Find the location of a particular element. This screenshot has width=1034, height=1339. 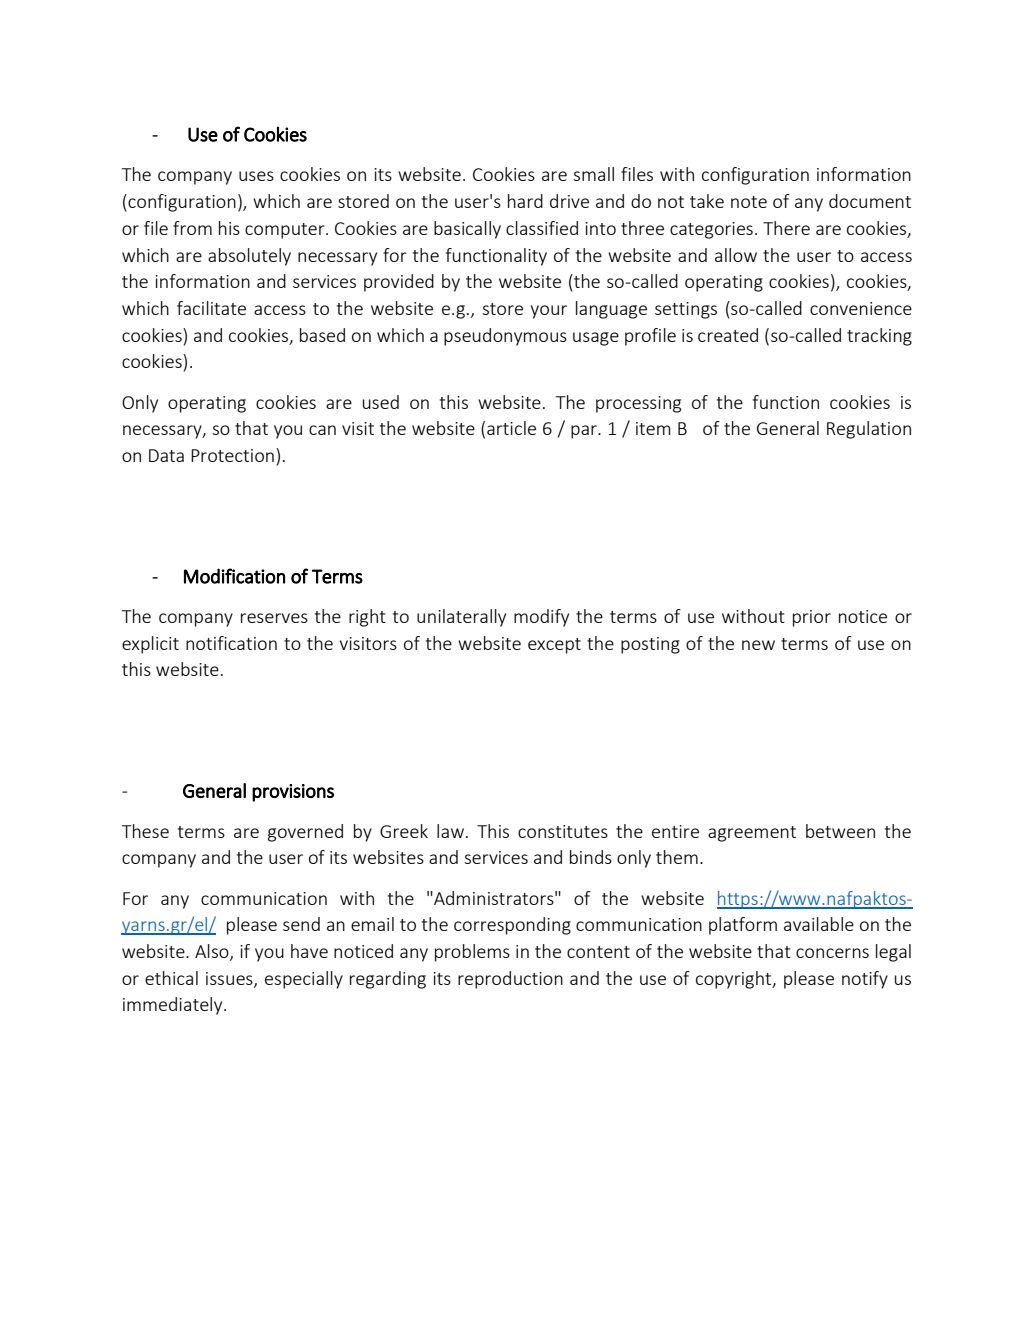

can is located at coordinates (322, 430).
